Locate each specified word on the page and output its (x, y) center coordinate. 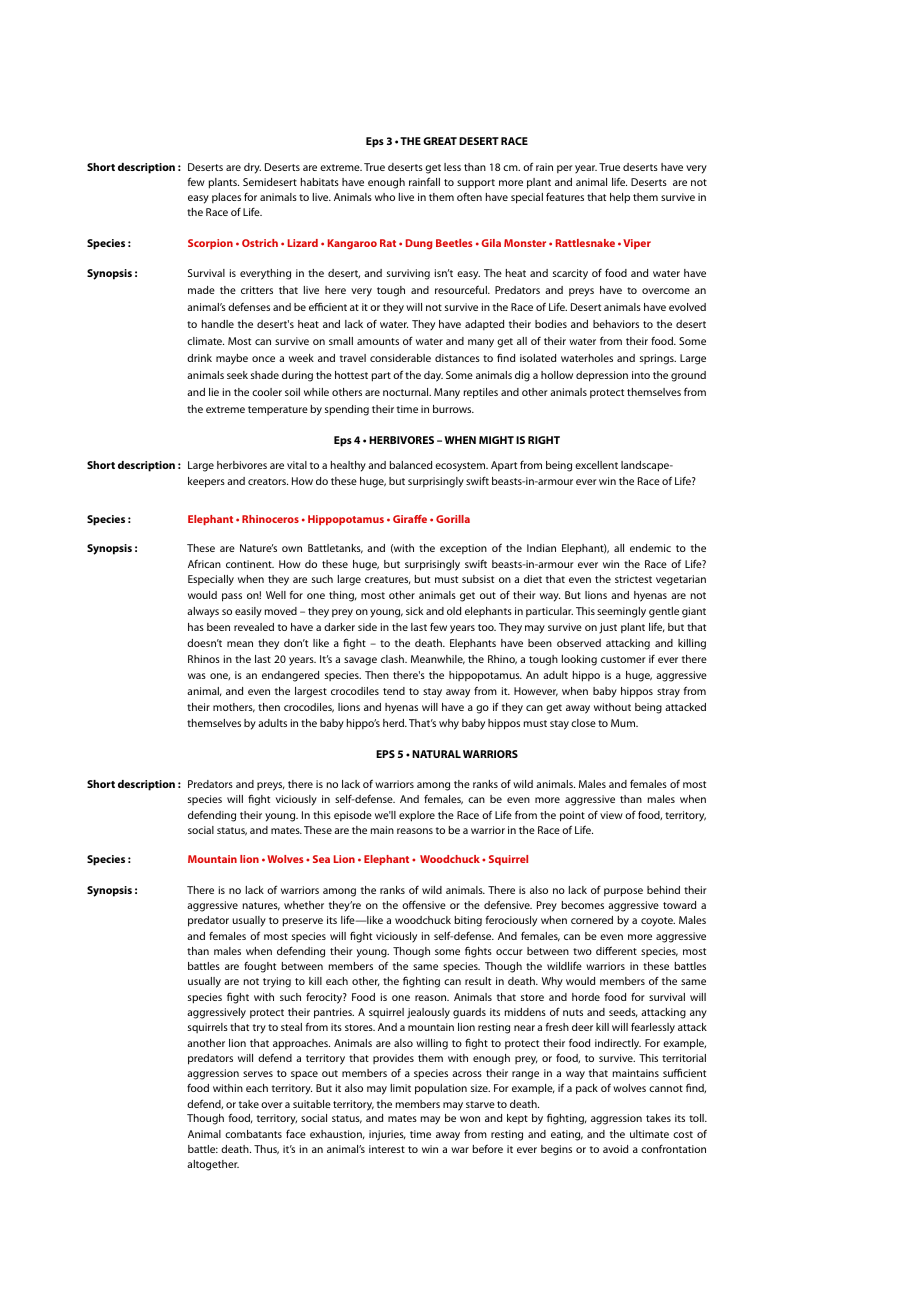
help (620, 198)
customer (623, 659)
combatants (253, 1134)
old (454, 611)
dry (252, 168)
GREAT (440, 141)
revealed (254, 627)
